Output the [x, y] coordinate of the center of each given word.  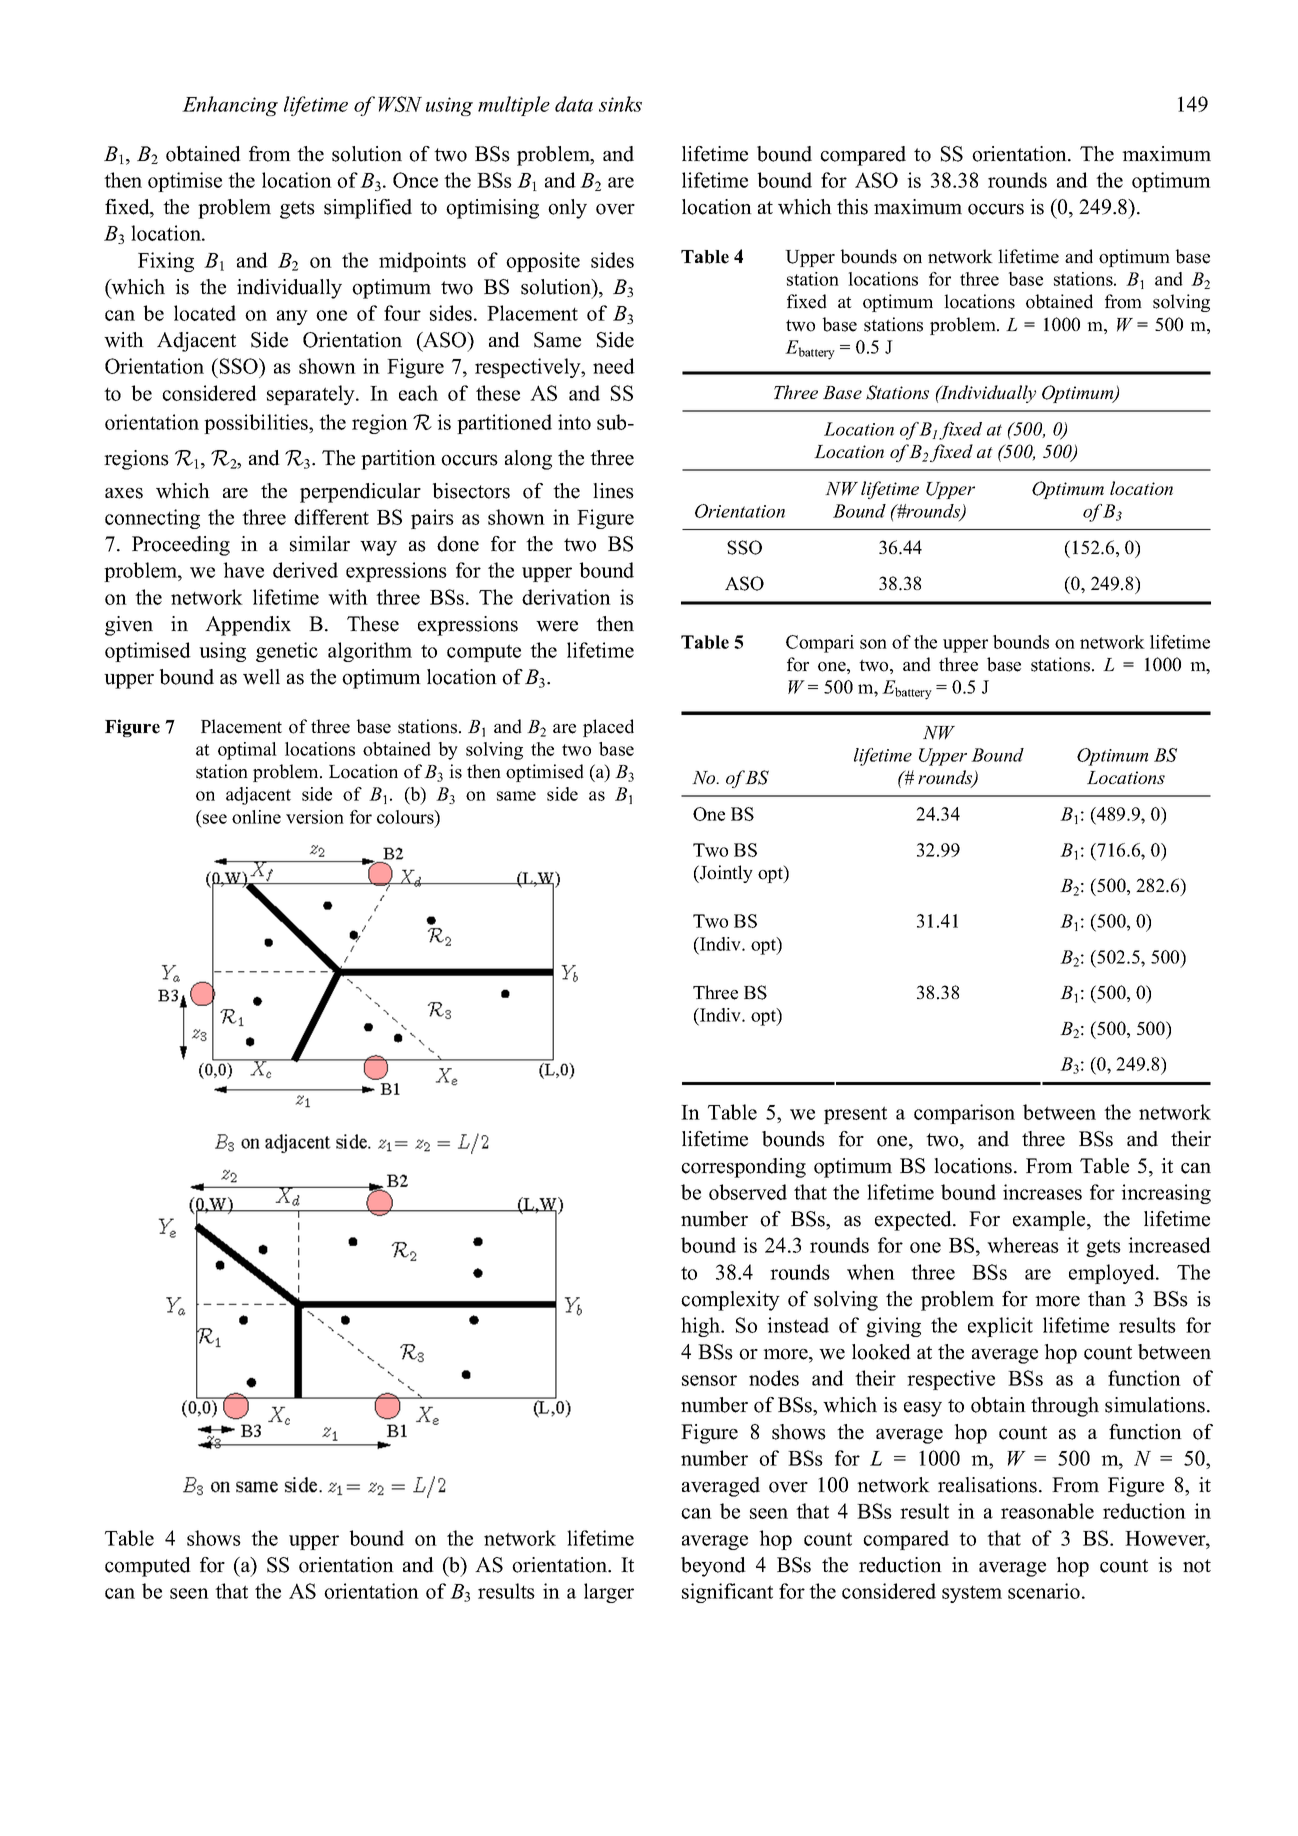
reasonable [1047, 1511]
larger [609, 1593]
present [855, 1115]
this [852, 207]
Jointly [725, 874]
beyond [713, 1567]
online [256, 817]
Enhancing [230, 106]
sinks [620, 104]
